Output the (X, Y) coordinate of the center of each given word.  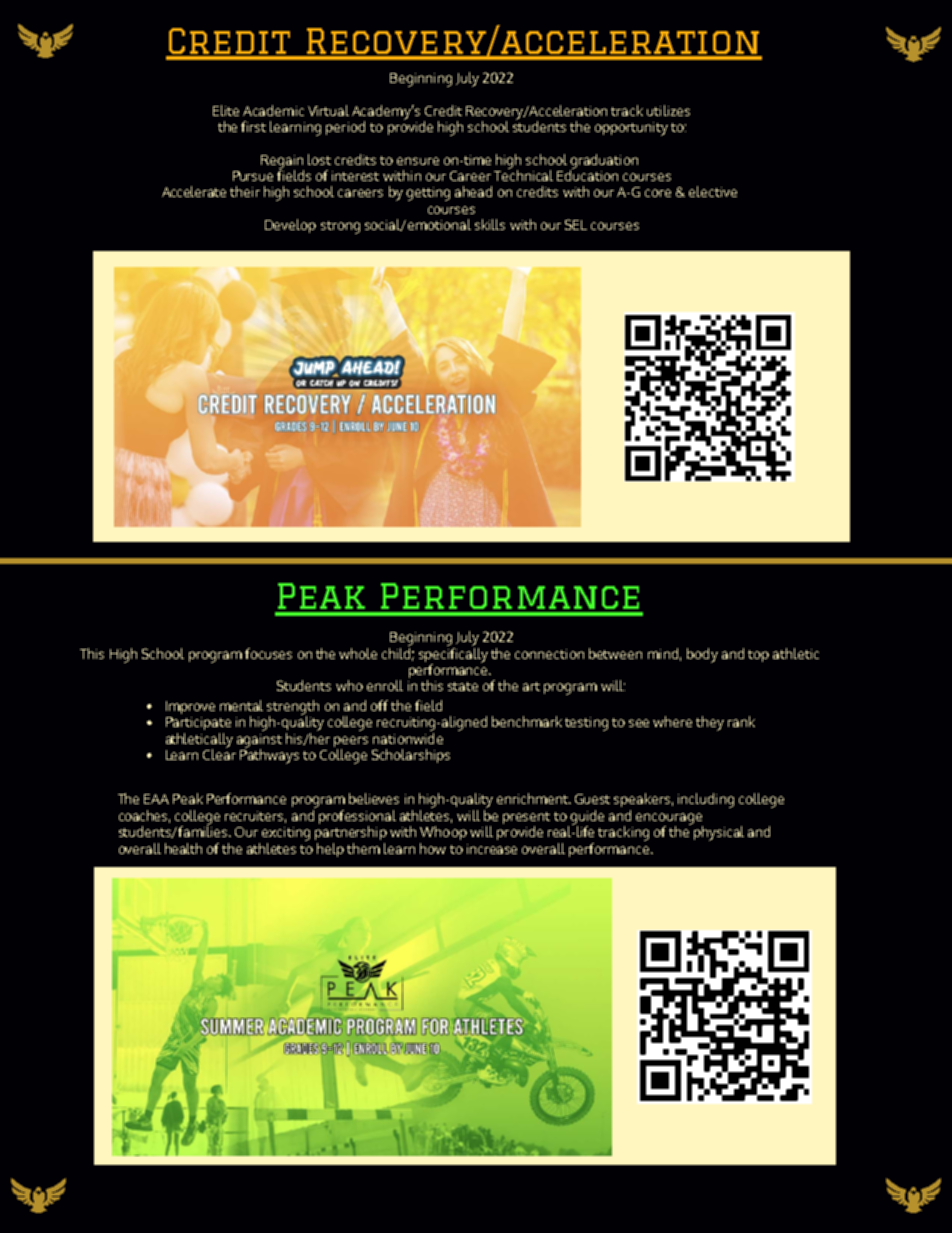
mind (663, 653)
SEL (576, 224)
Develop (290, 226)
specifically (453, 654)
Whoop (443, 833)
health (183, 848)
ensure (418, 161)
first (253, 126)
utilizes (668, 110)
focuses (268, 653)
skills (490, 224)
